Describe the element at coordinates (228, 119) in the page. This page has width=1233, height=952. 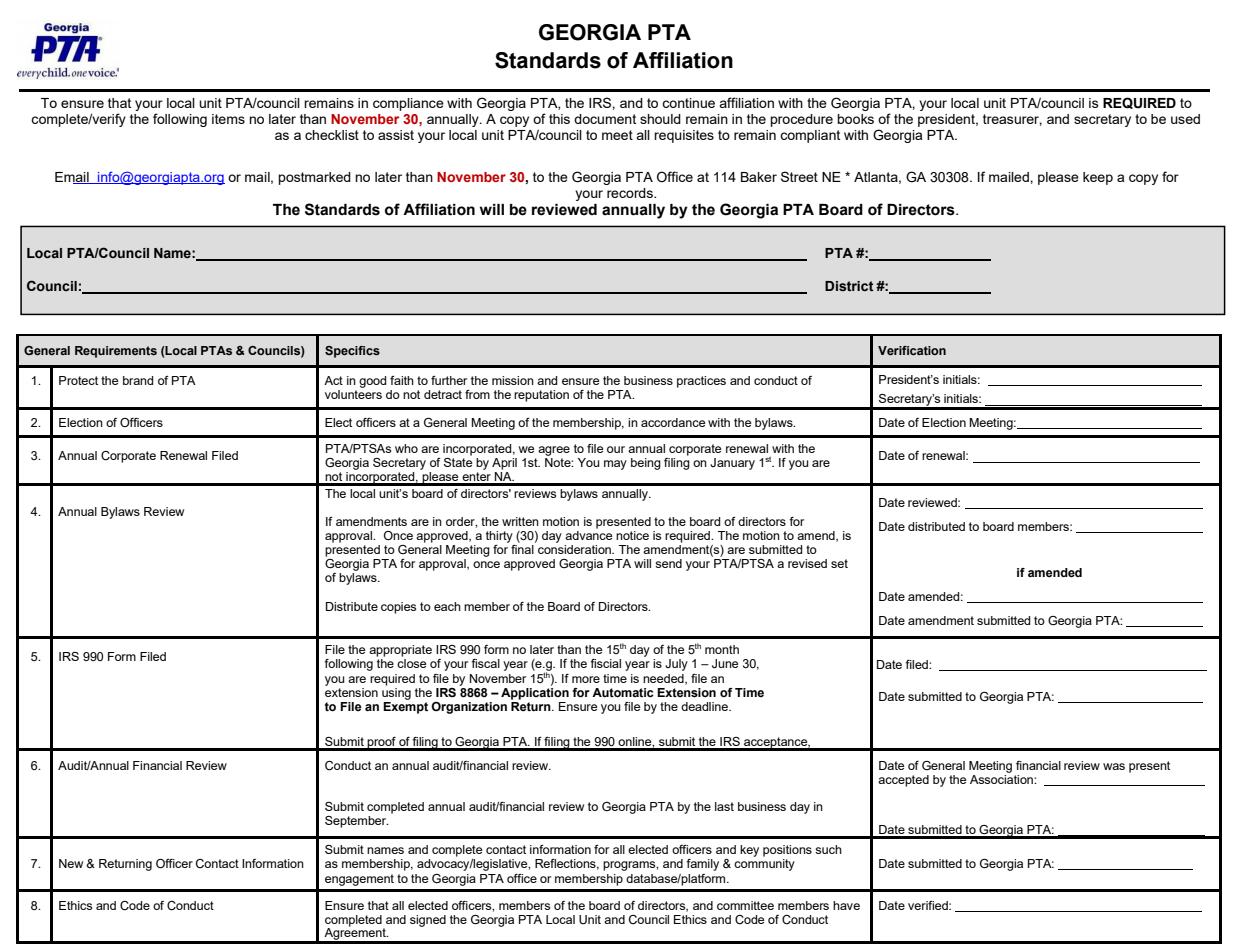
I see `items` at that location.
